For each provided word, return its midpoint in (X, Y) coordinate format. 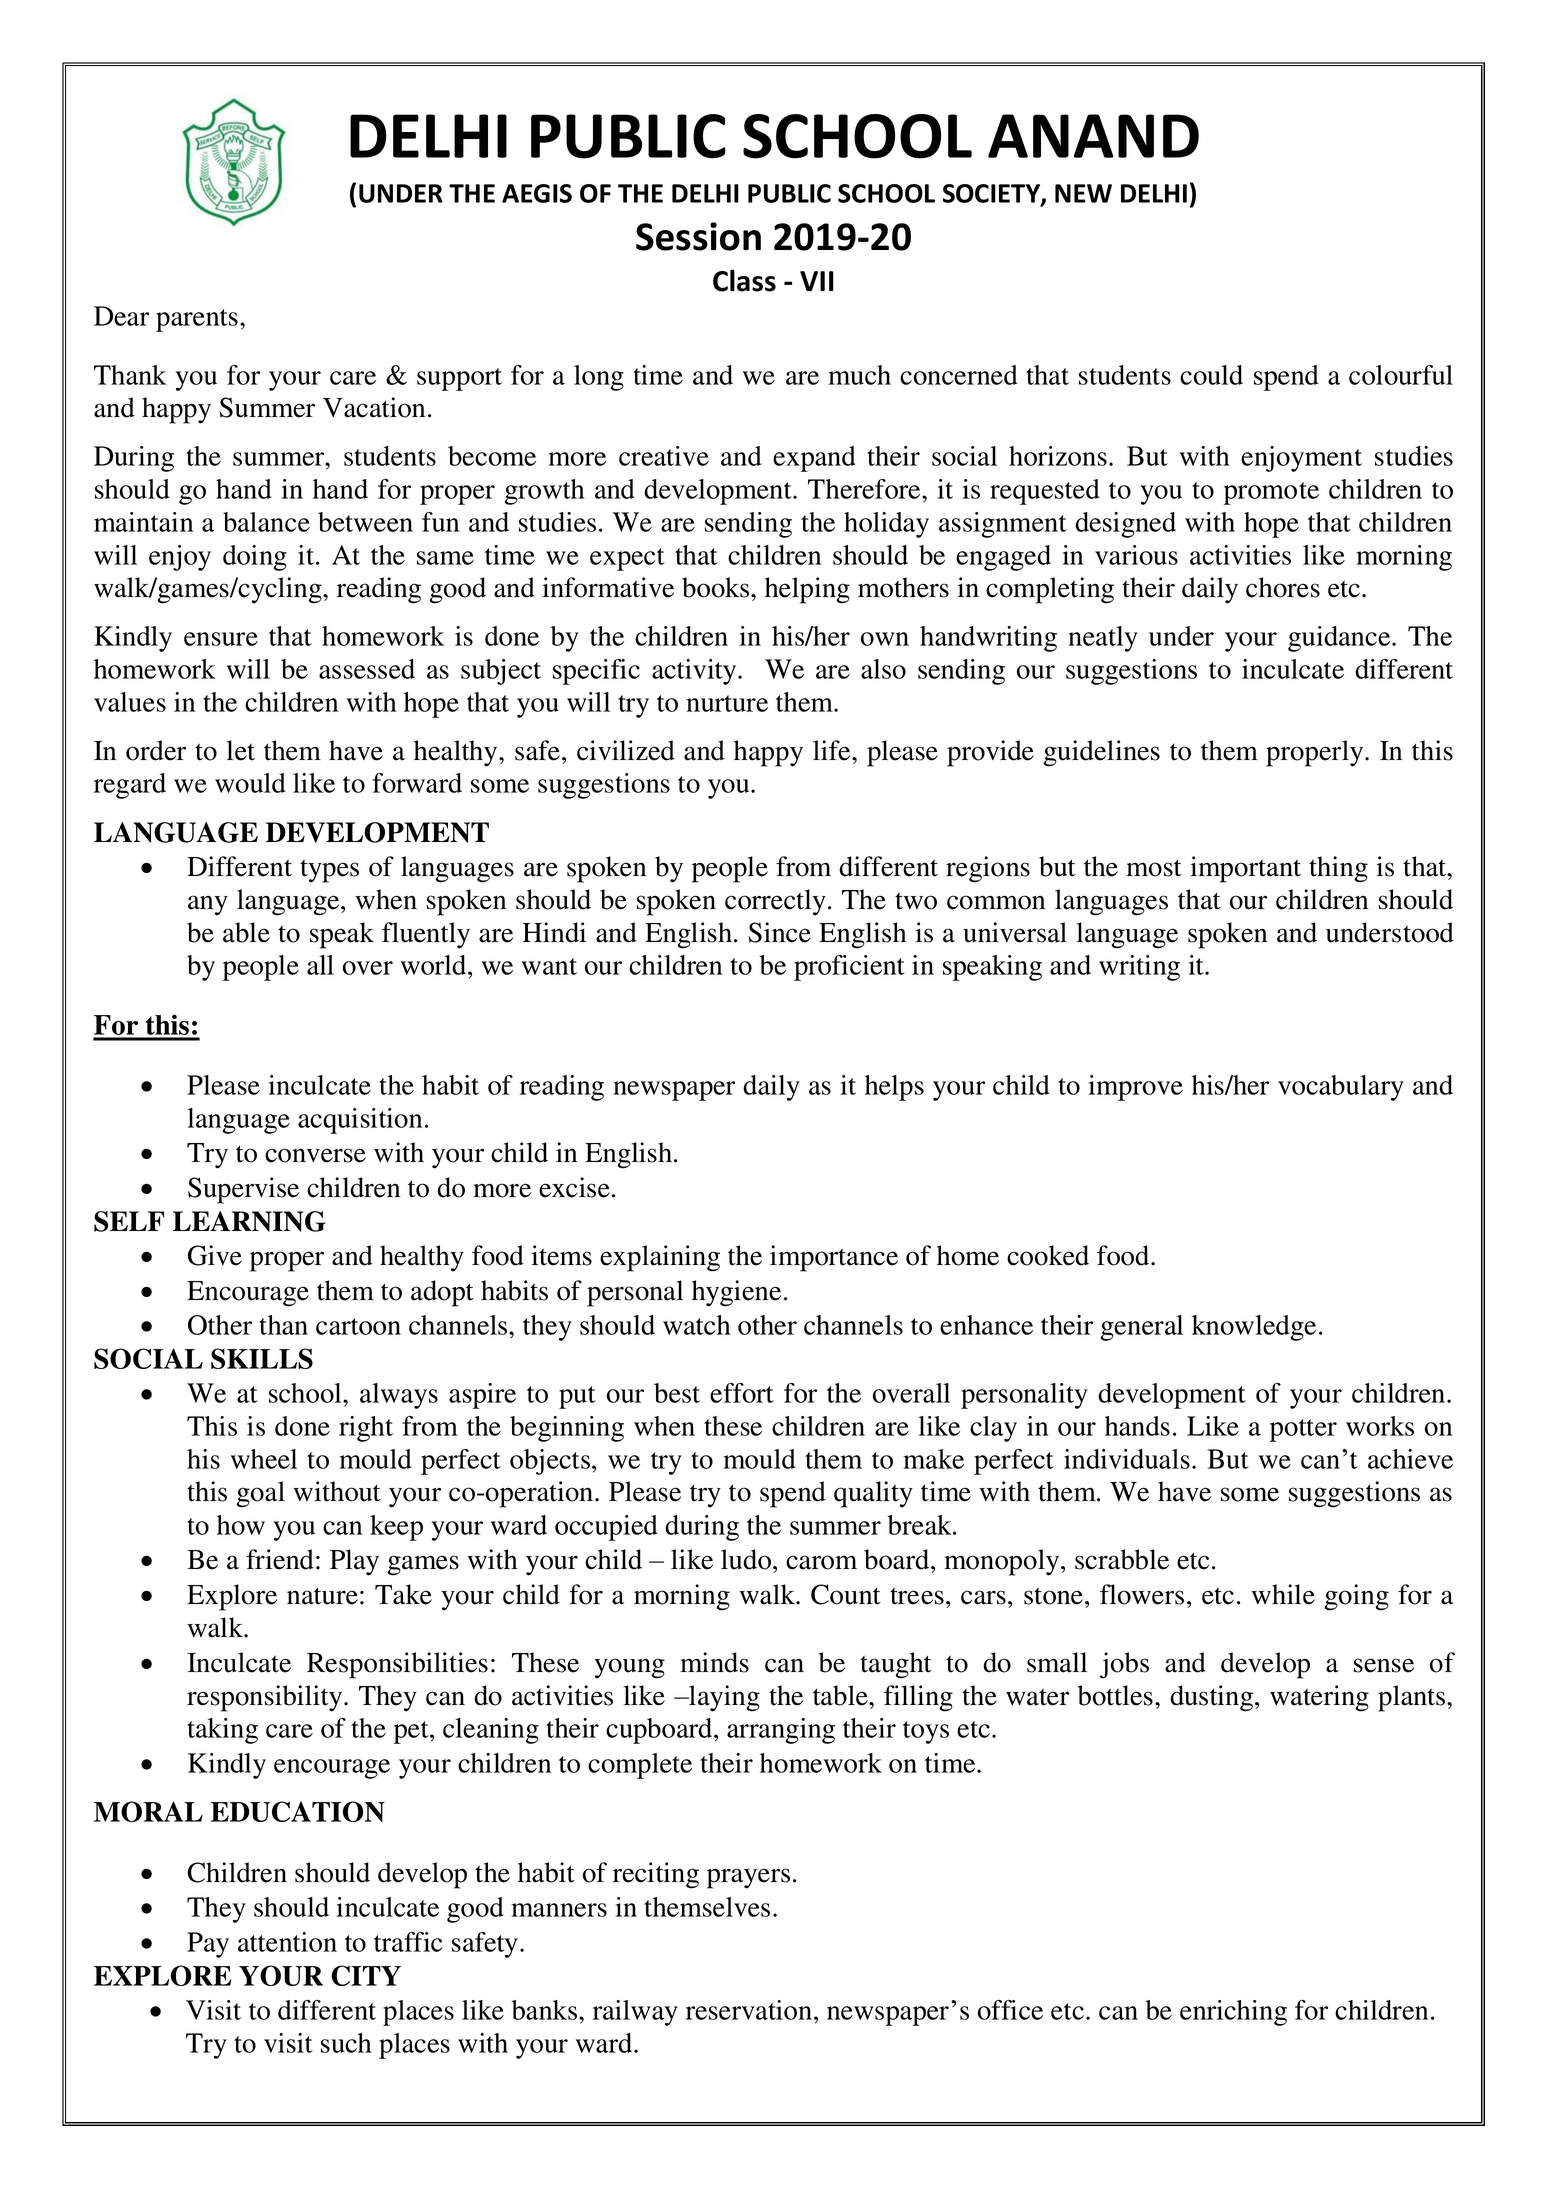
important (1245, 869)
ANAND (1093, 136)
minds (714, 1662)
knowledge (1254, 1328)
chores (1283, 587)
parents (197, 320)
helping (807, 590)
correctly (775, 902)
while (1283, 1594)
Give (215, 1255)
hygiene (736, 1293)
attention (287, 1942)
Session (698, 236)
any (208, 905)
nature (322, 1596)
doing (255, 558)
